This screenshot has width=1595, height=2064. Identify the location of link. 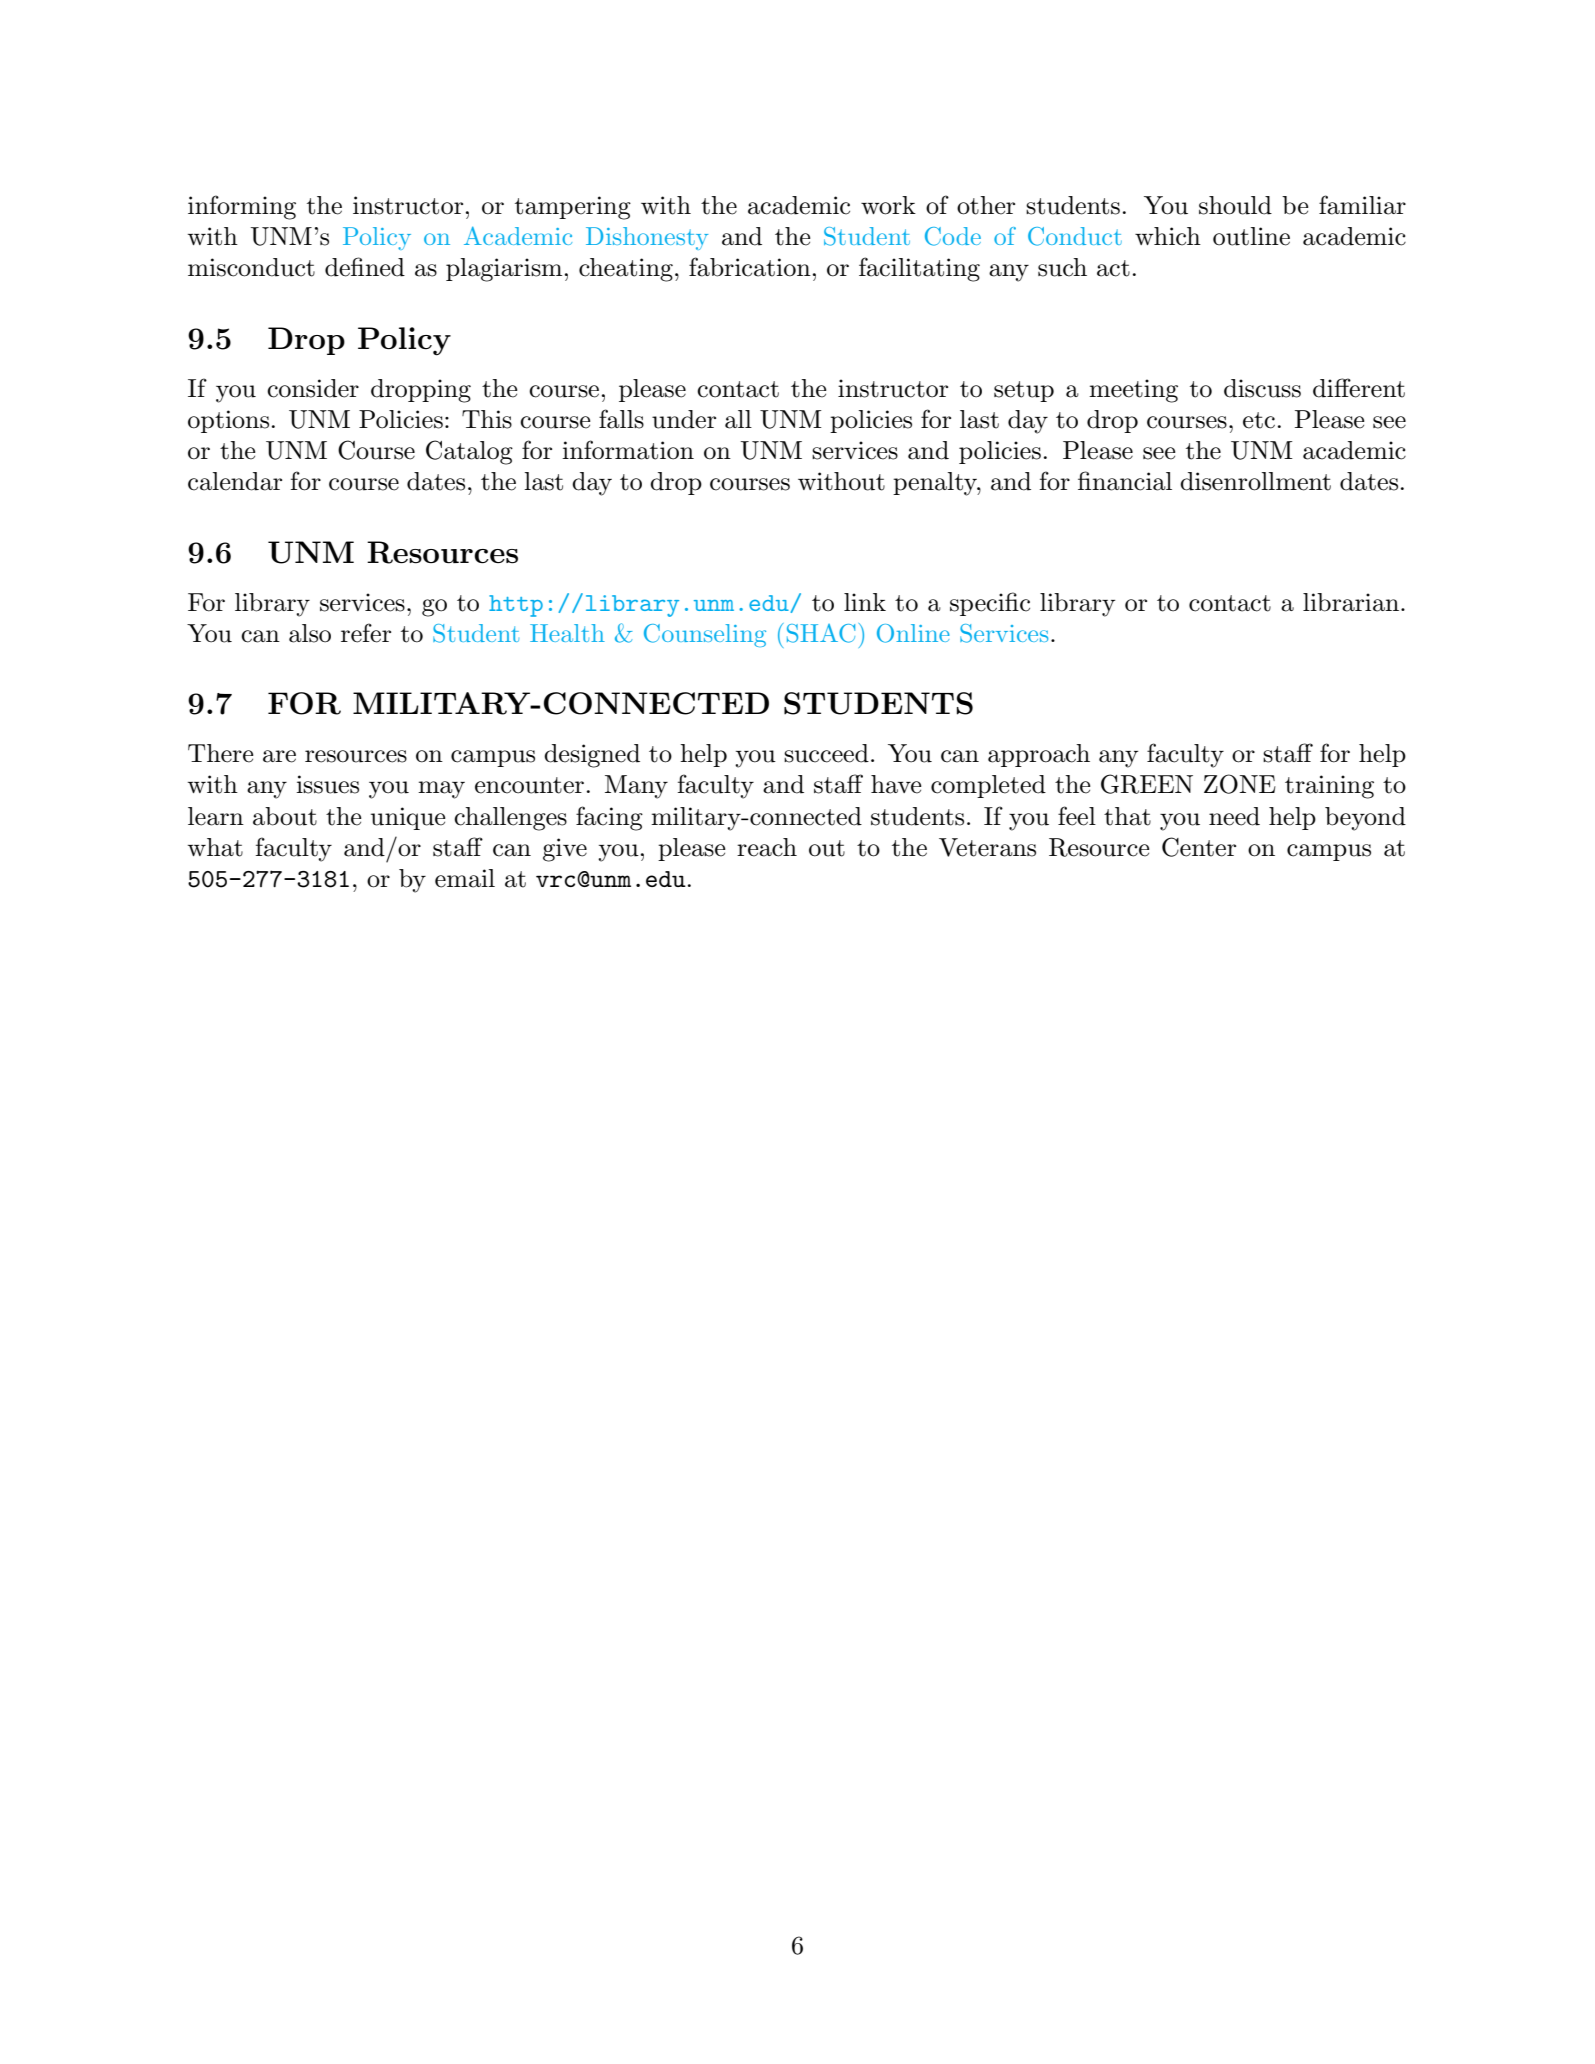
(865, 602).
